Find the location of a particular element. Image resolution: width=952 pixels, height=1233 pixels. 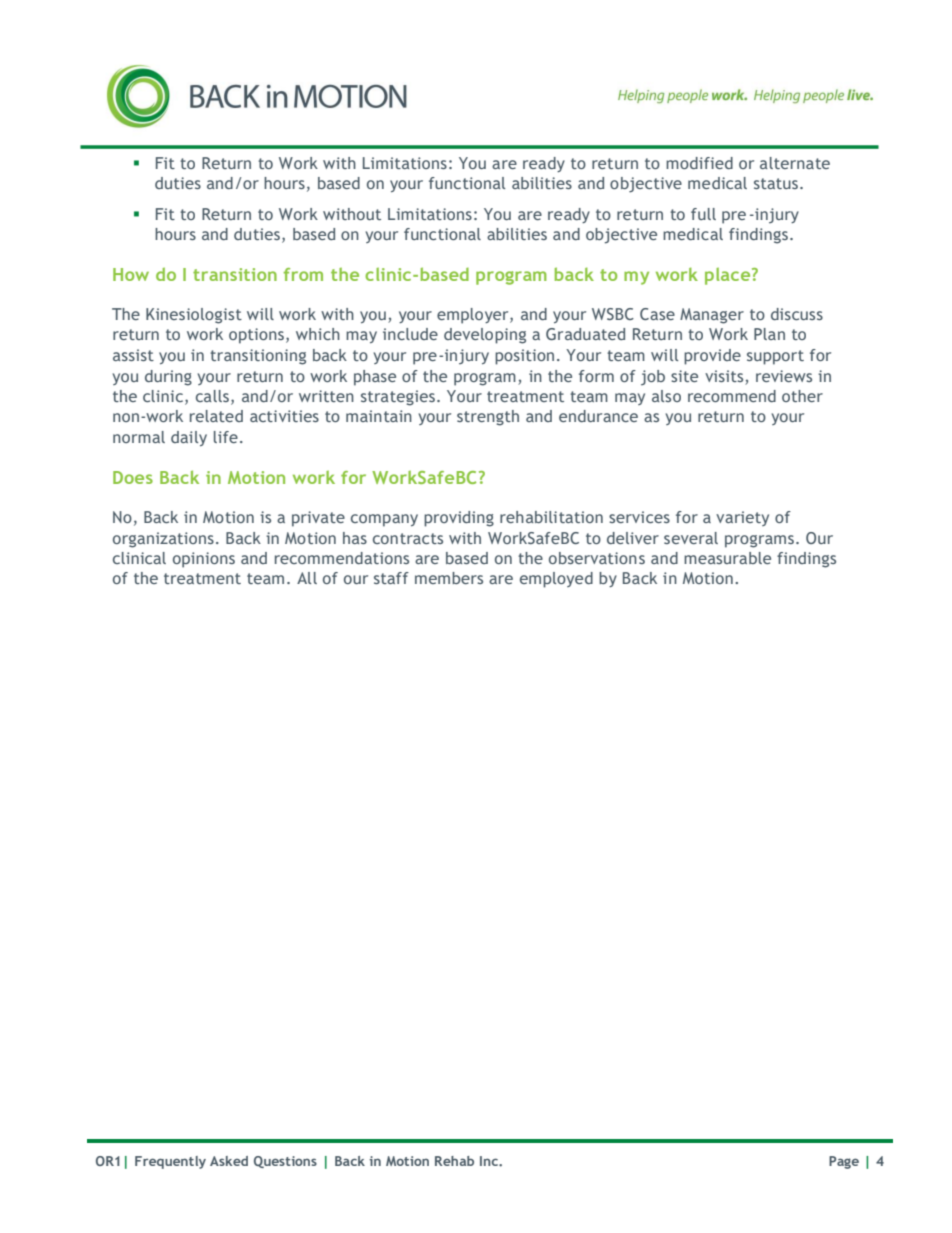

Questions is located at coordinates (285, 1162).
